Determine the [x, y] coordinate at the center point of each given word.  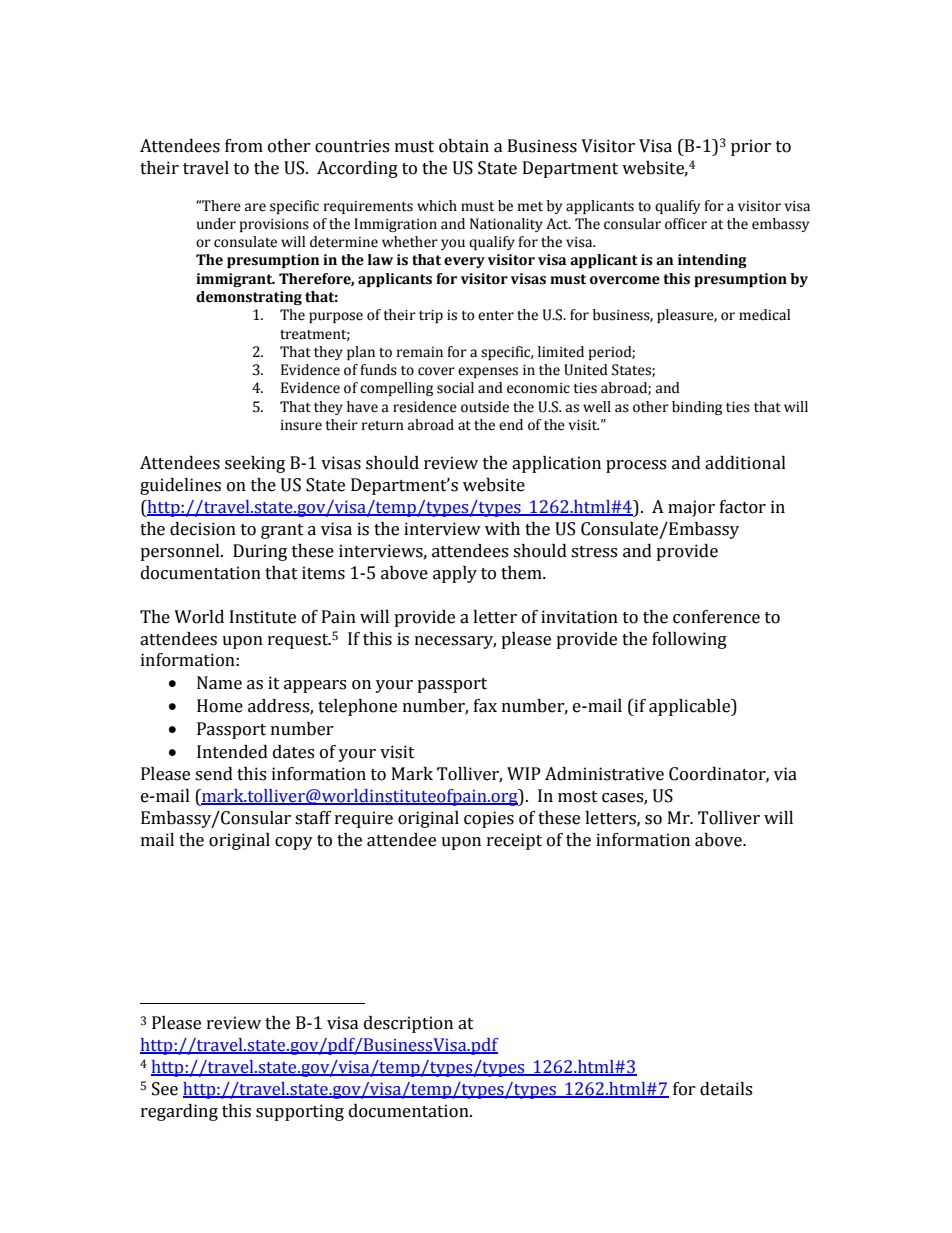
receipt [514, 841]
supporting [300, 1112]
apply [455, 574]
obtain [464, 146]
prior [751, 147]
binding [697, 408]
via [785, 774]
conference [716, 617]
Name [219, 683]
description [408, 1024]
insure [301, 425]
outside [485, 407]
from [244, 146]
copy [294, 843]
